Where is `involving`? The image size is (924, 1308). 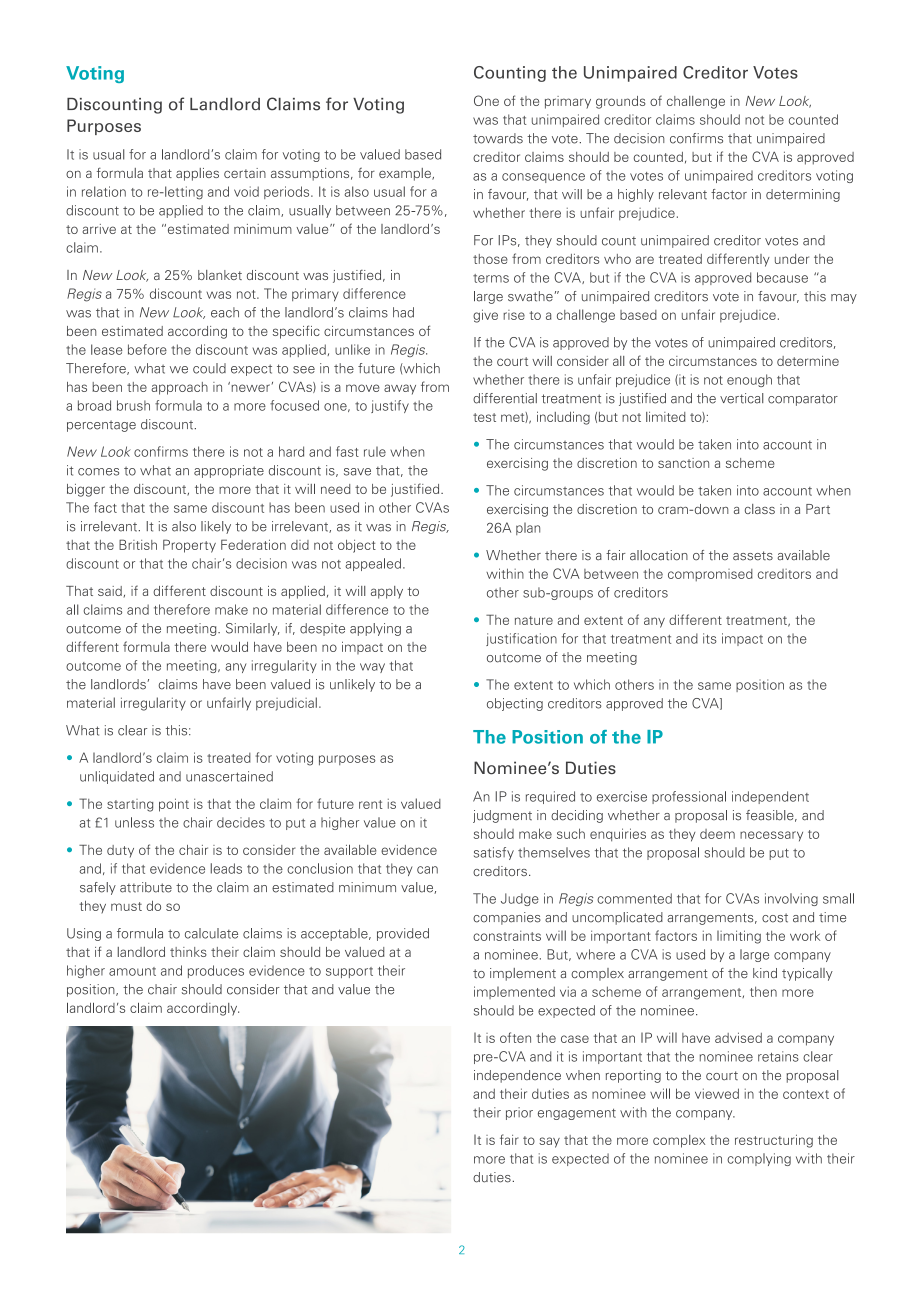
involving is located at coordinates (791, 899).
